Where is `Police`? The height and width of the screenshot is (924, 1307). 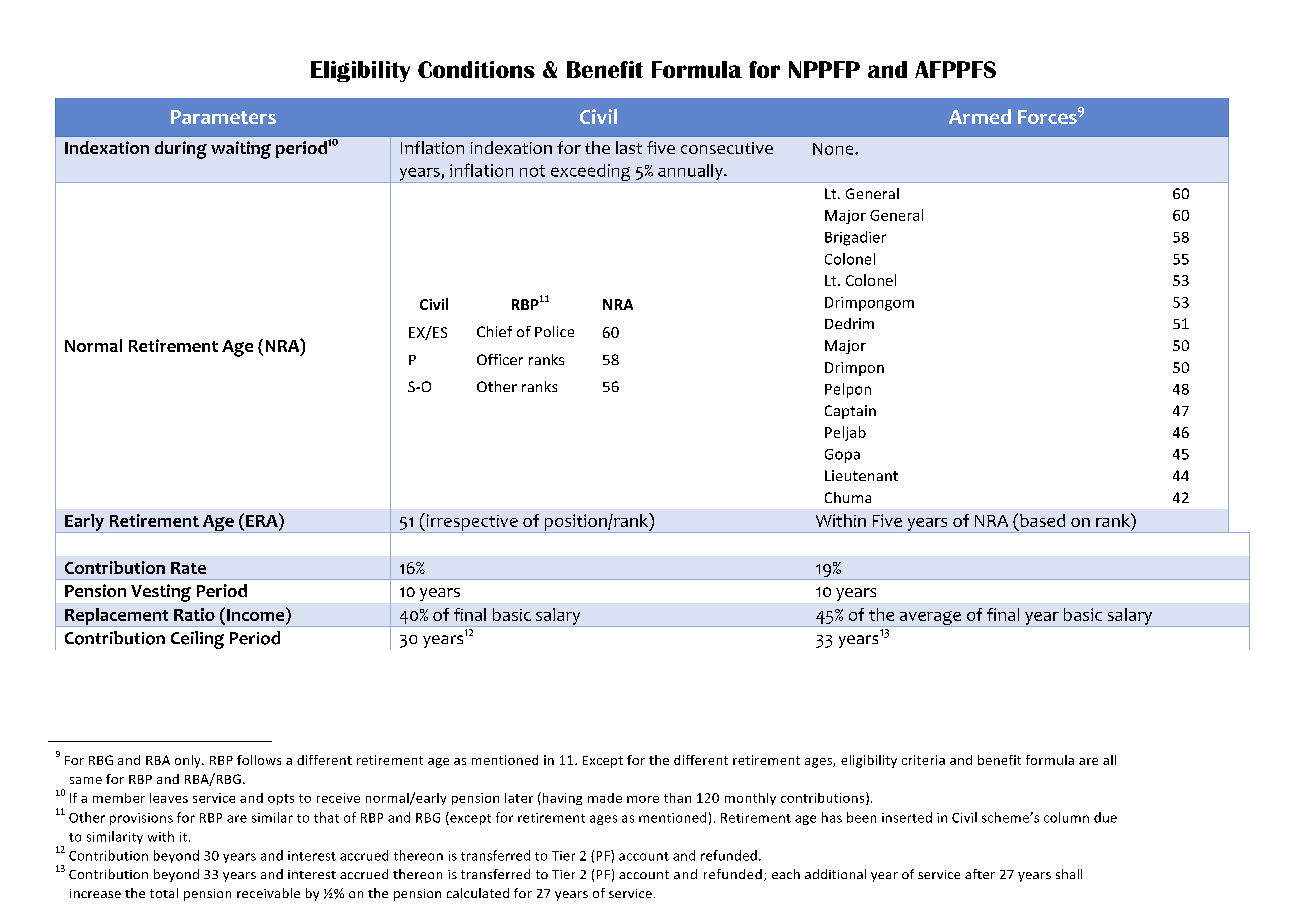 Police is located at coordinates (554, 331).
